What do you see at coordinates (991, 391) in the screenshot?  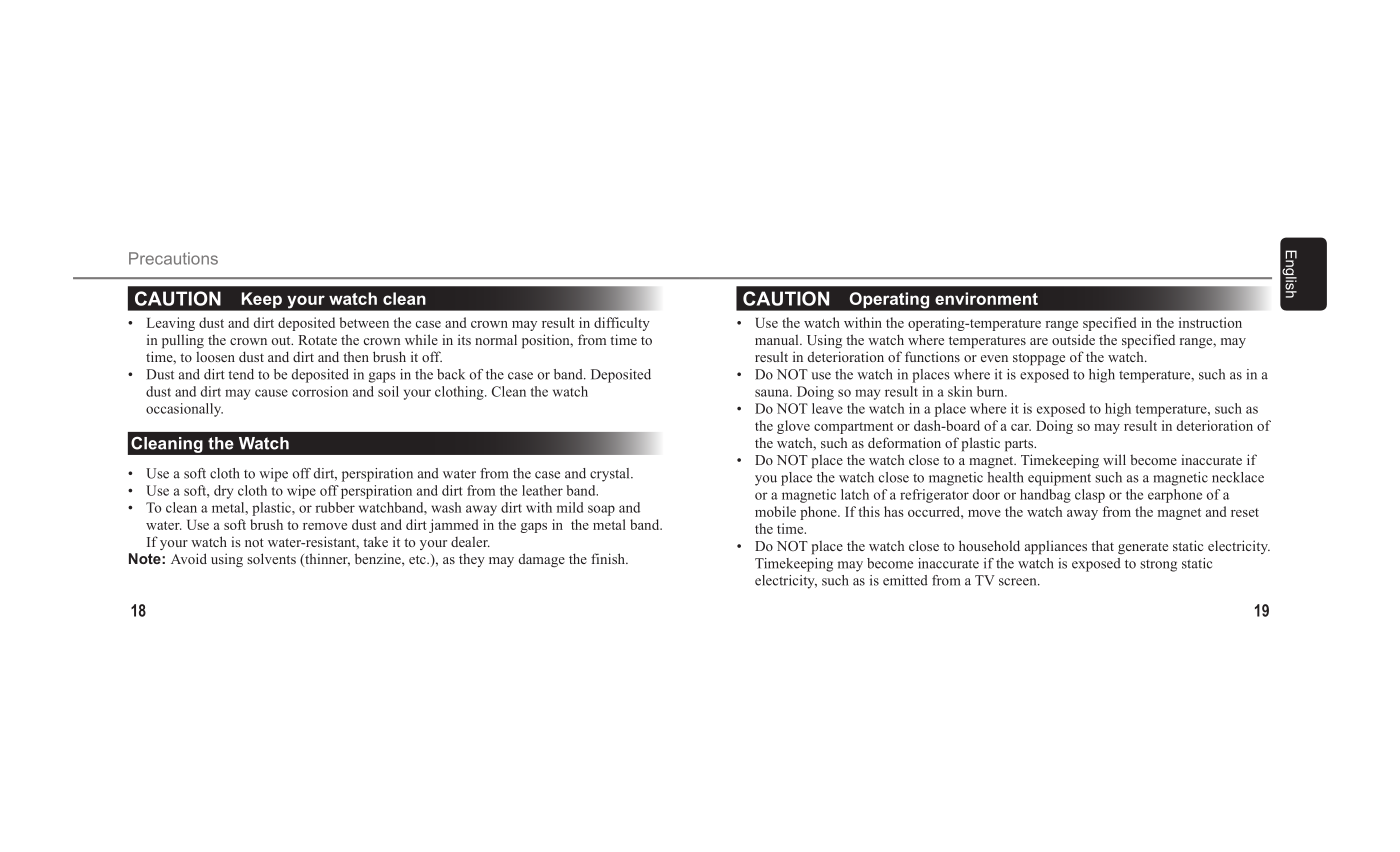 I see `burn` at bounding box center [991, 391].
